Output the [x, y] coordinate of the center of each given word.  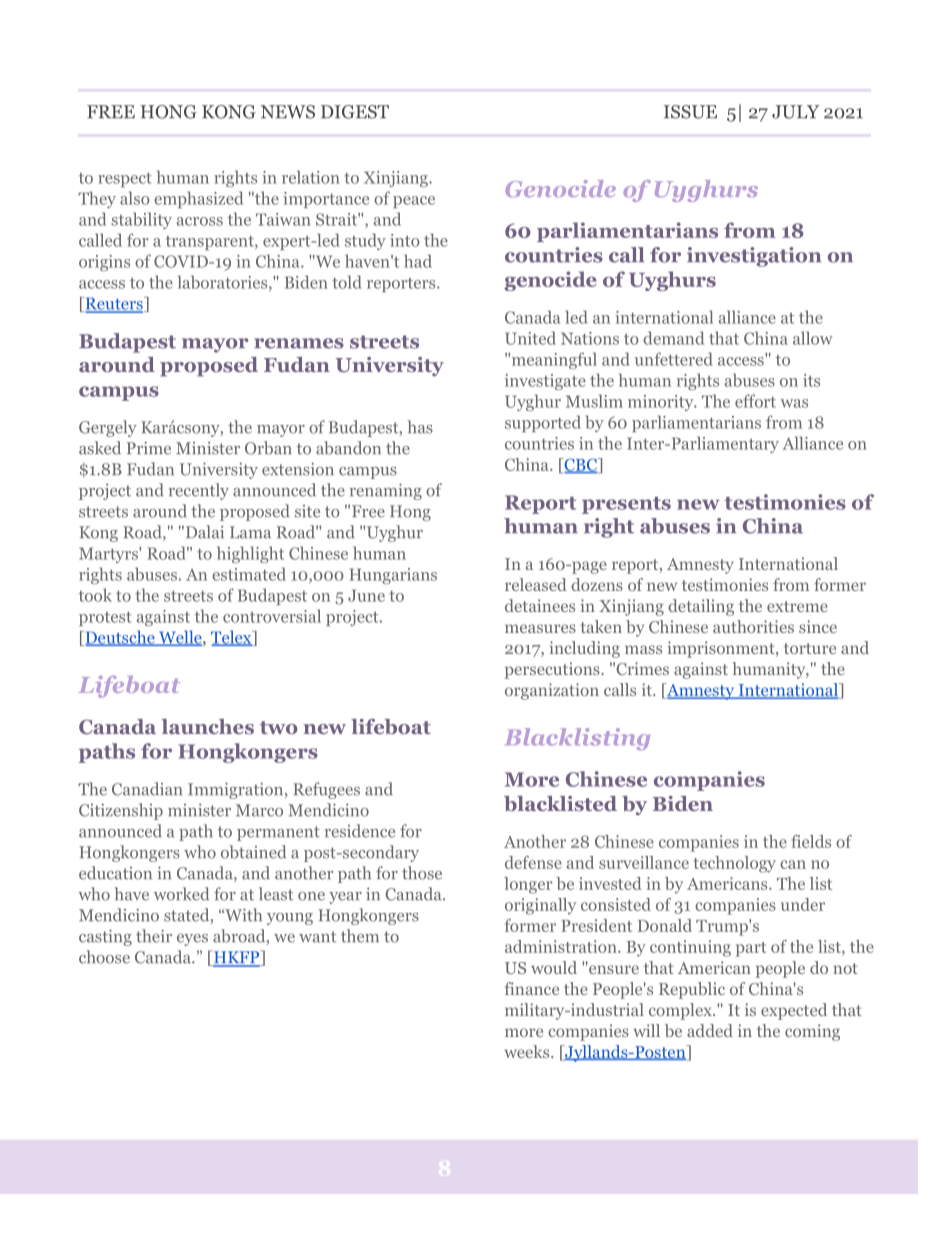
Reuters [114, 304]
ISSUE [690, 112]
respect [125, 180]
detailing [701, 607]
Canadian [147, 789]
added [710, 1030]
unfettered [674, 359]
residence [360, 831]
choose [104, 957]
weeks [528, 1051]
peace [414, 202]
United [530, 338]
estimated [249, 574]
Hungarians [393, 576]
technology [735, 864]
